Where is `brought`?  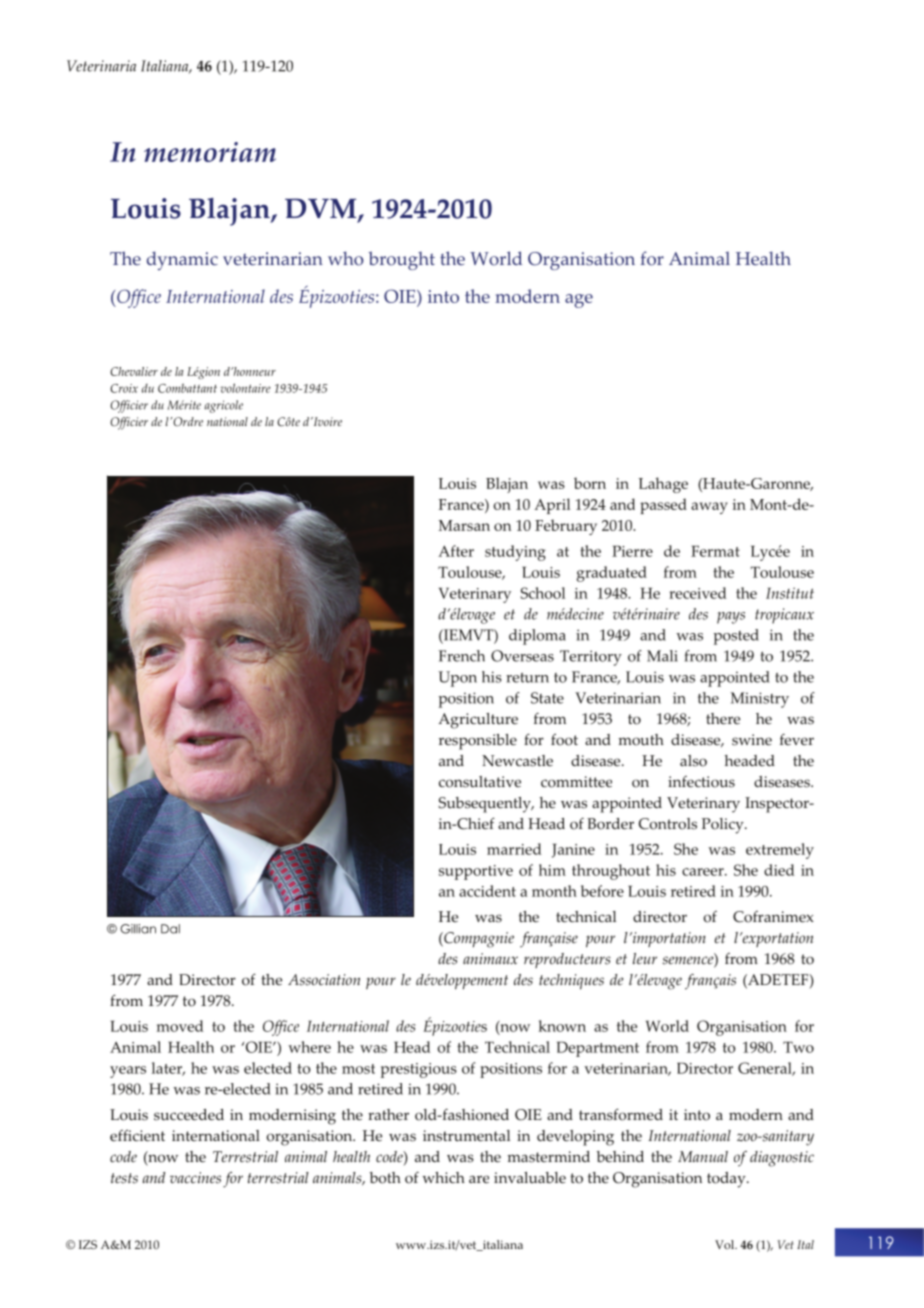 brought is located at coordinates (401, 260).
